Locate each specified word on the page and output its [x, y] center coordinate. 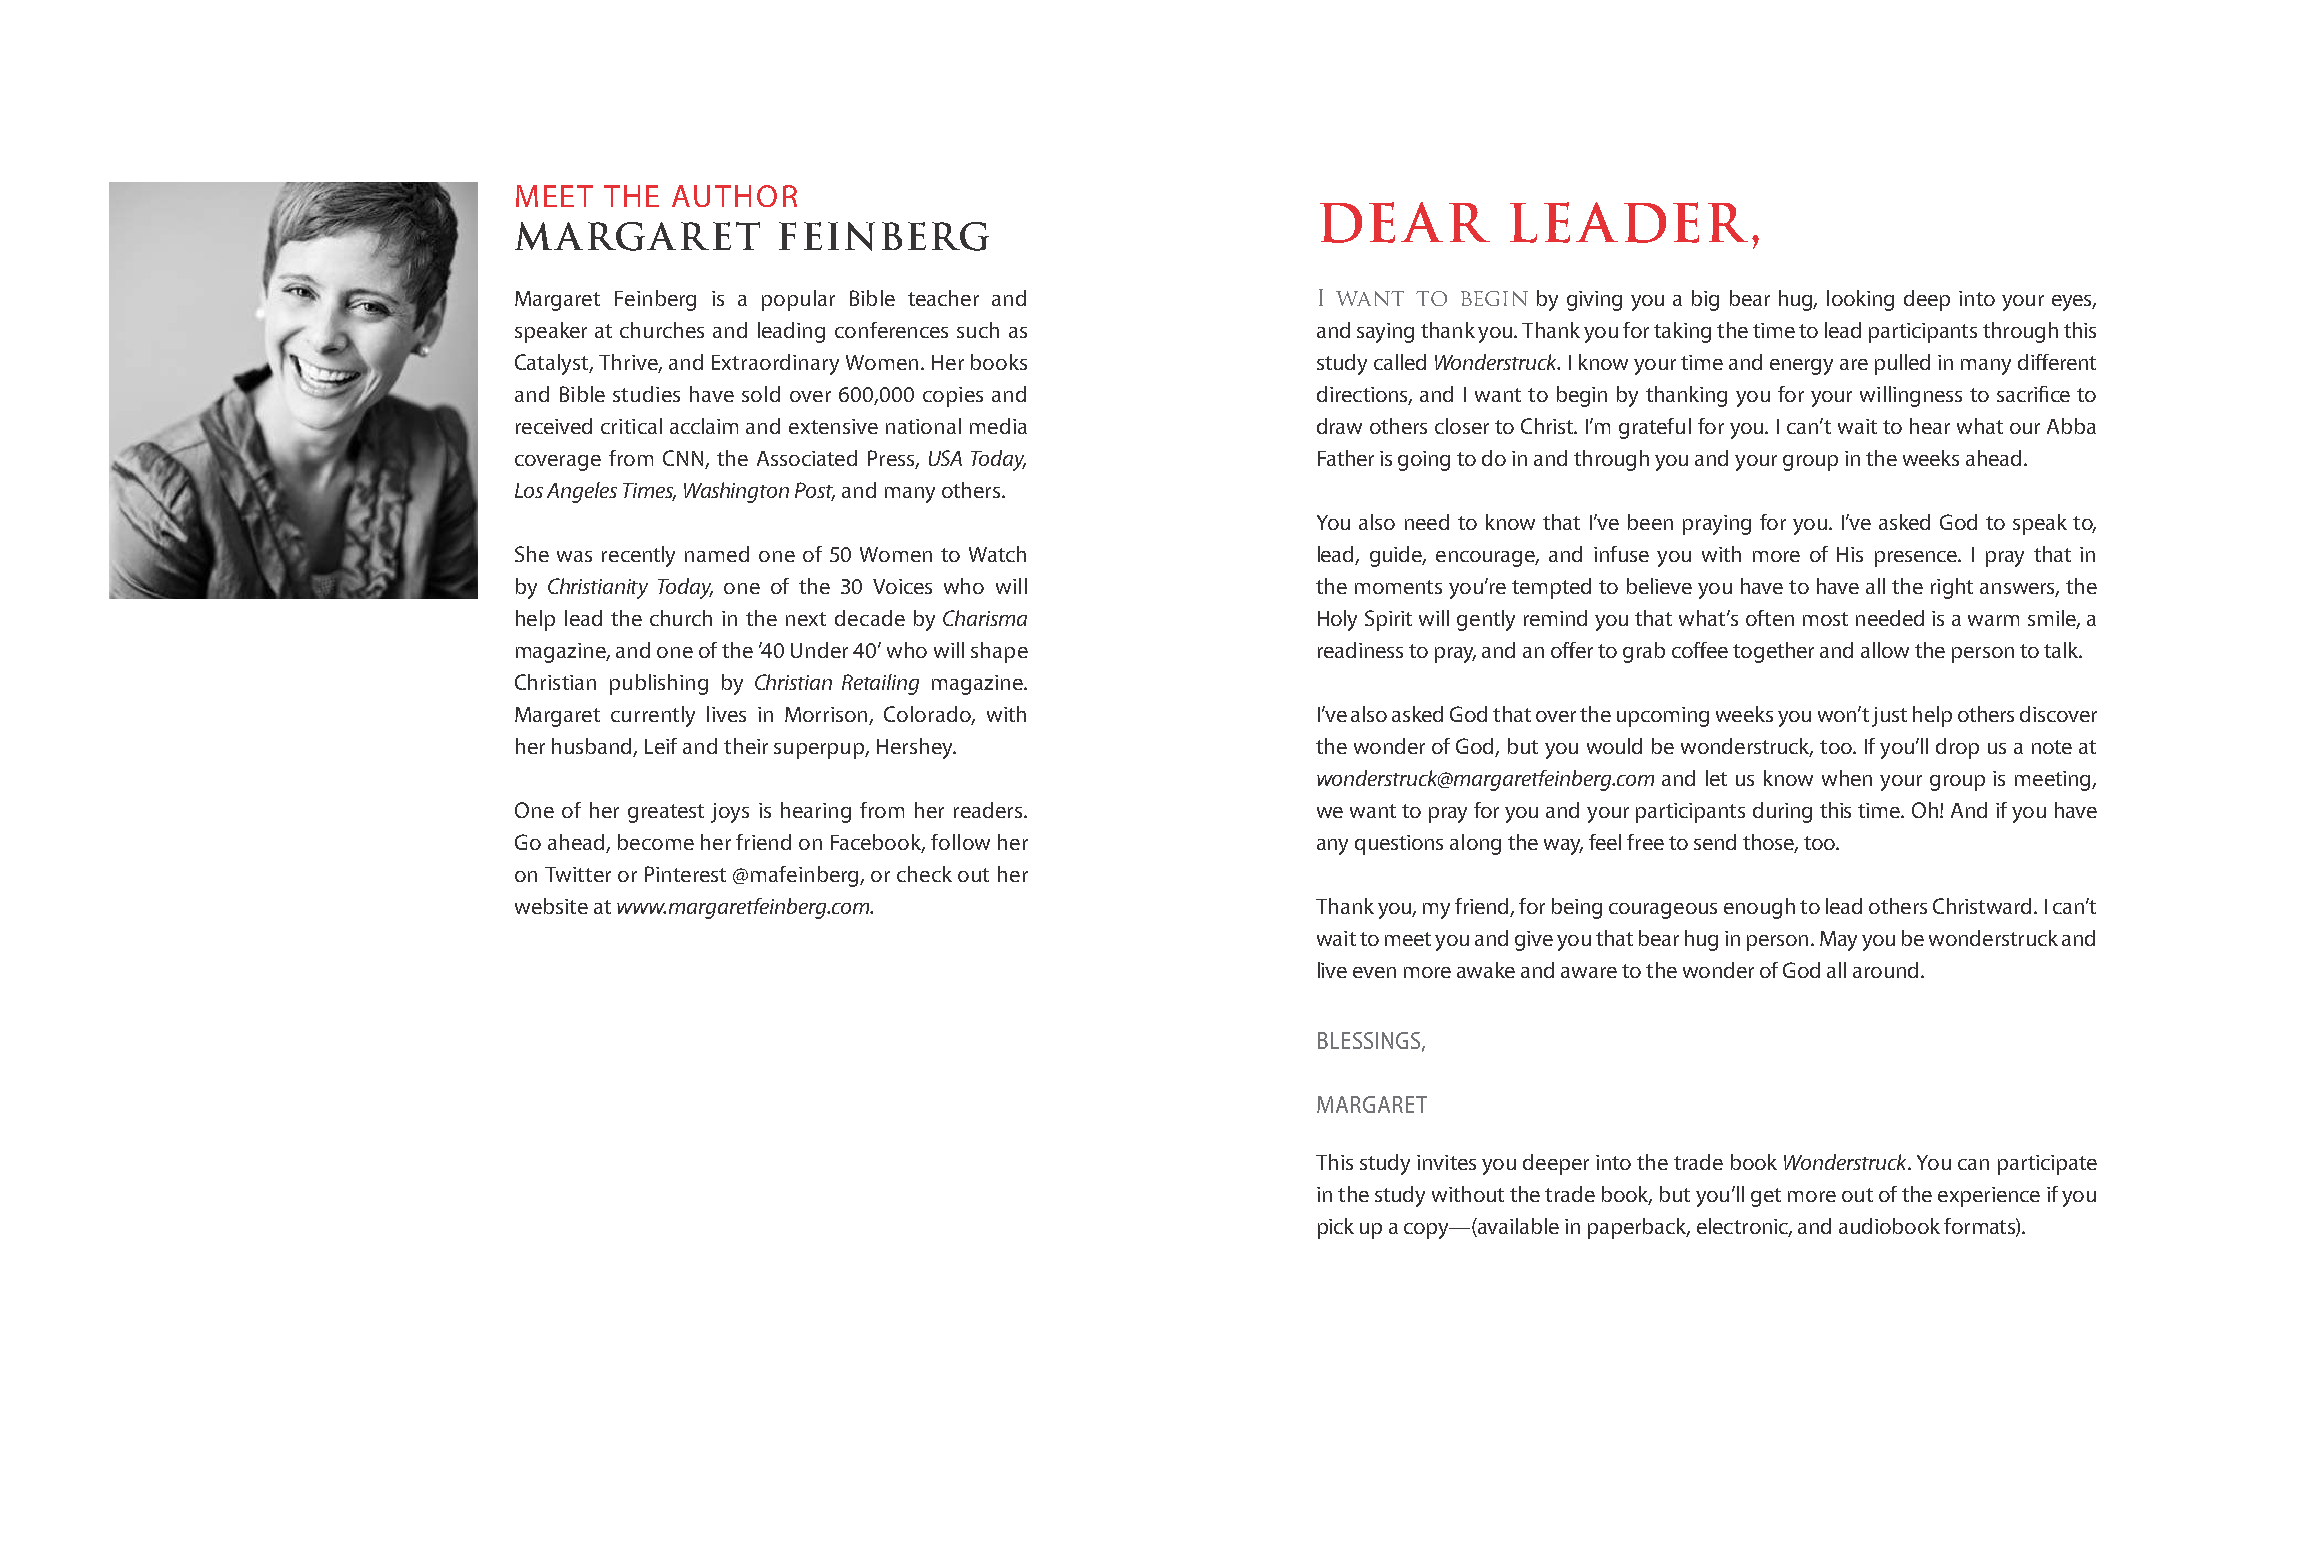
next [806, 619]
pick [1336, 1228]
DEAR [1405, 222]
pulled [1902, 364]
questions [1399, 845]
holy [1337, 620]
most [1825, 619]
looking [1860, 300]
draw [1339, 426]
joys [730, 813]
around [1885, 970]
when [1847, 778]
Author [734, 196]
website [551, 906]
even [1374, 972]
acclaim [704, 426]
